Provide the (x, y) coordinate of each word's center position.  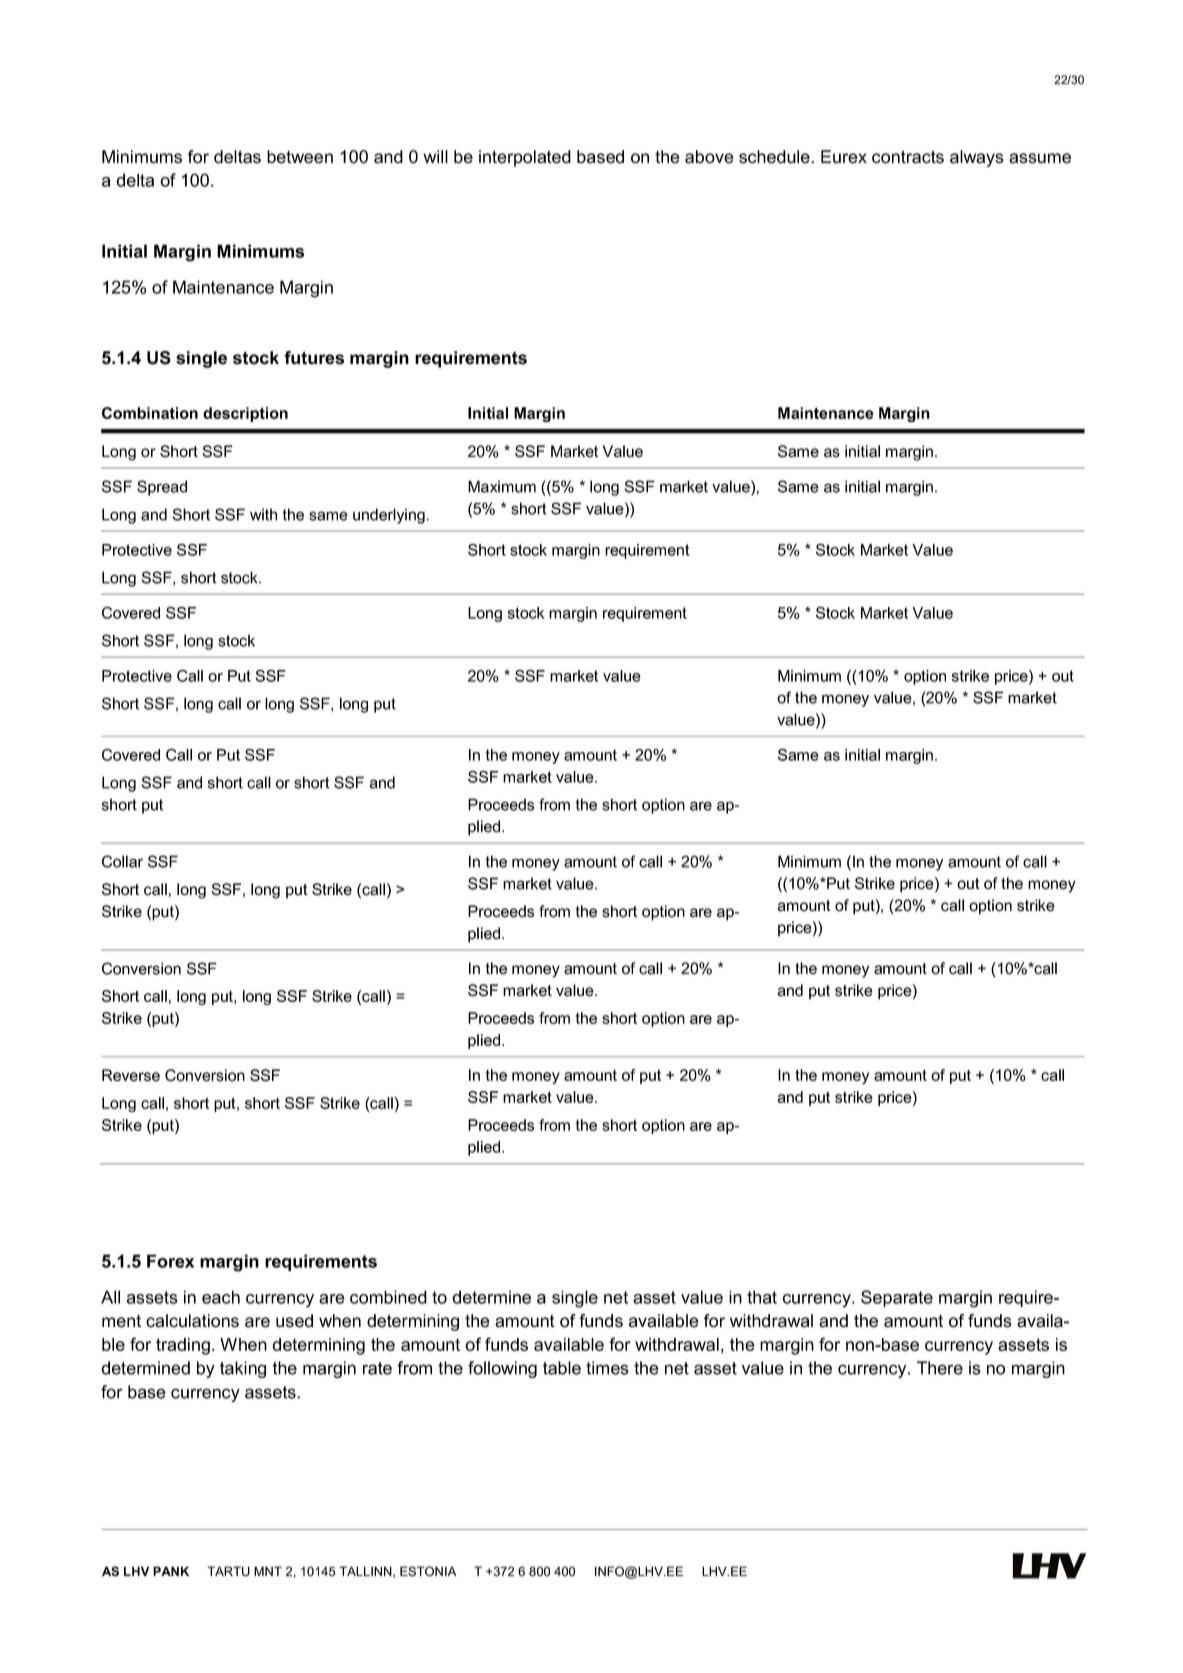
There (940, 1368)
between (300, 157)
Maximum (502, 486)
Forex (170, 1261)
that (762, 1297)
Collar (122, 861)
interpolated (525, 158)
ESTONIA (428, 1571)
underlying (389, 516)
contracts (908, 157)
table (562, 1368)
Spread (162, 488)
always (977, 158)
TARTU (228, 1571)
